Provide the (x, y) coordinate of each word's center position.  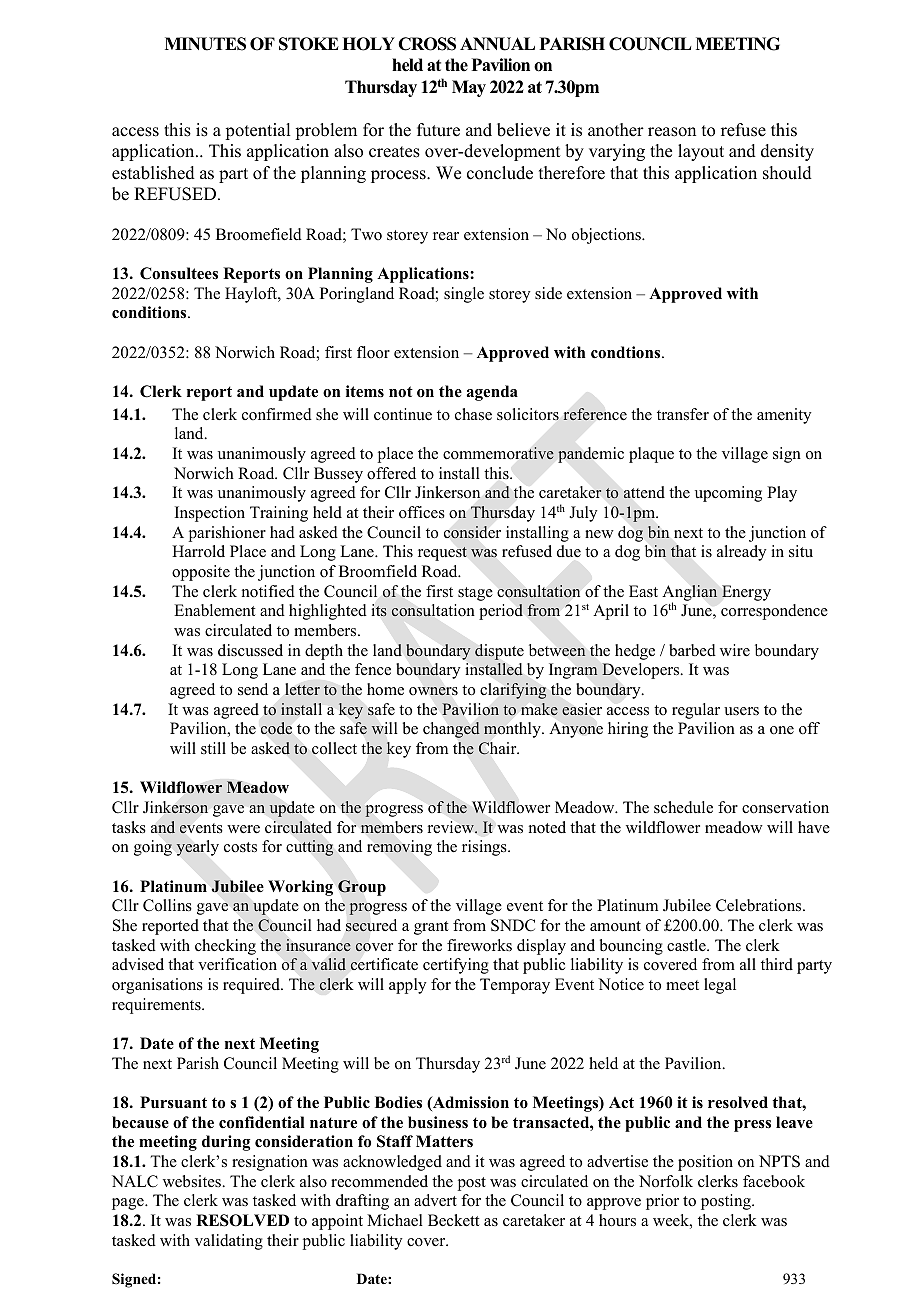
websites (193, 1181)
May (469, 88)
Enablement (215, 610)
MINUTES (205, 44)
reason (672, 132)
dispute (499, 652)
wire (735, 650)
